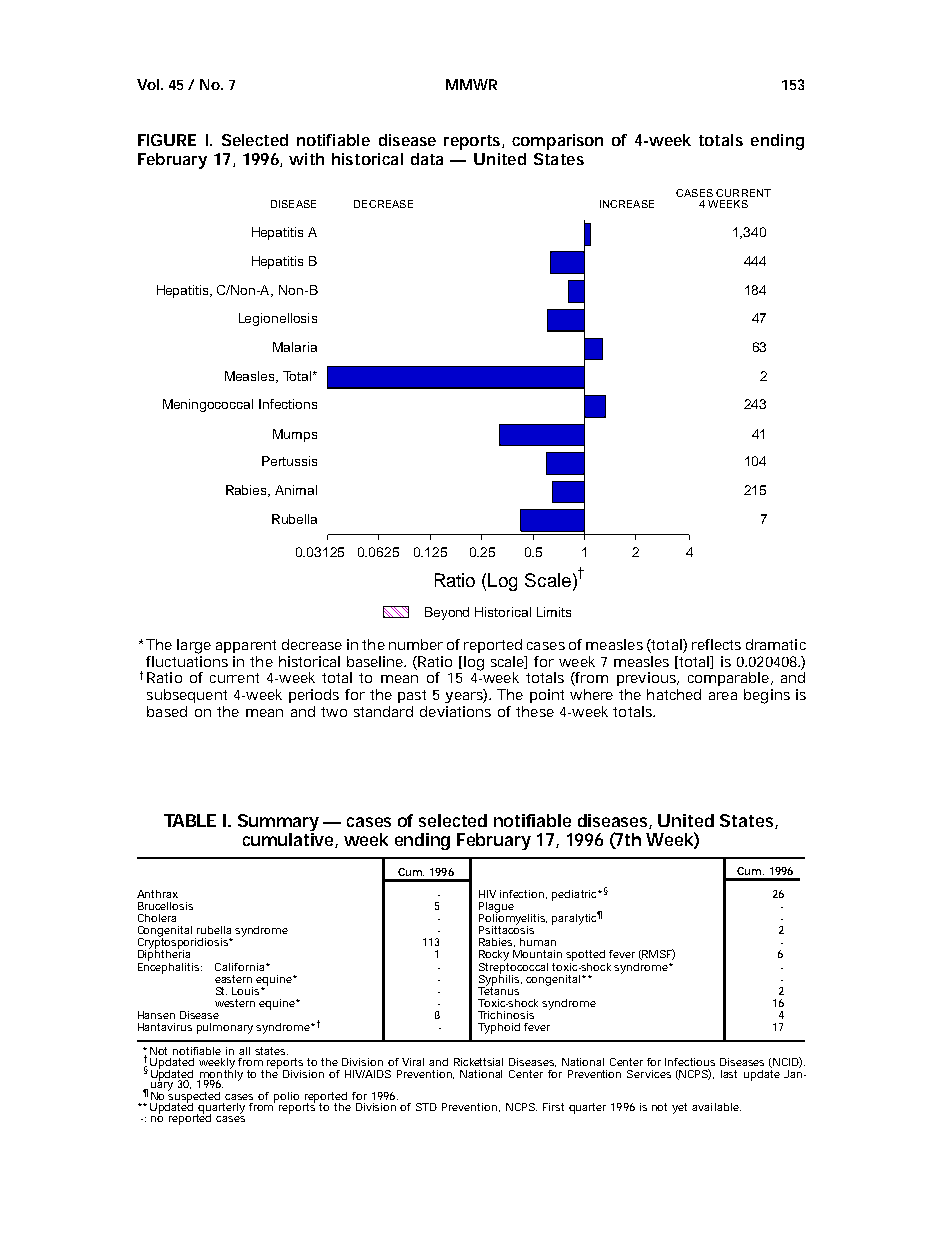 This screenshot has height=1233, width=952. Describe the element at coordinates (208, 405) in the screenshot. I see `Meningococcal` at that location.
